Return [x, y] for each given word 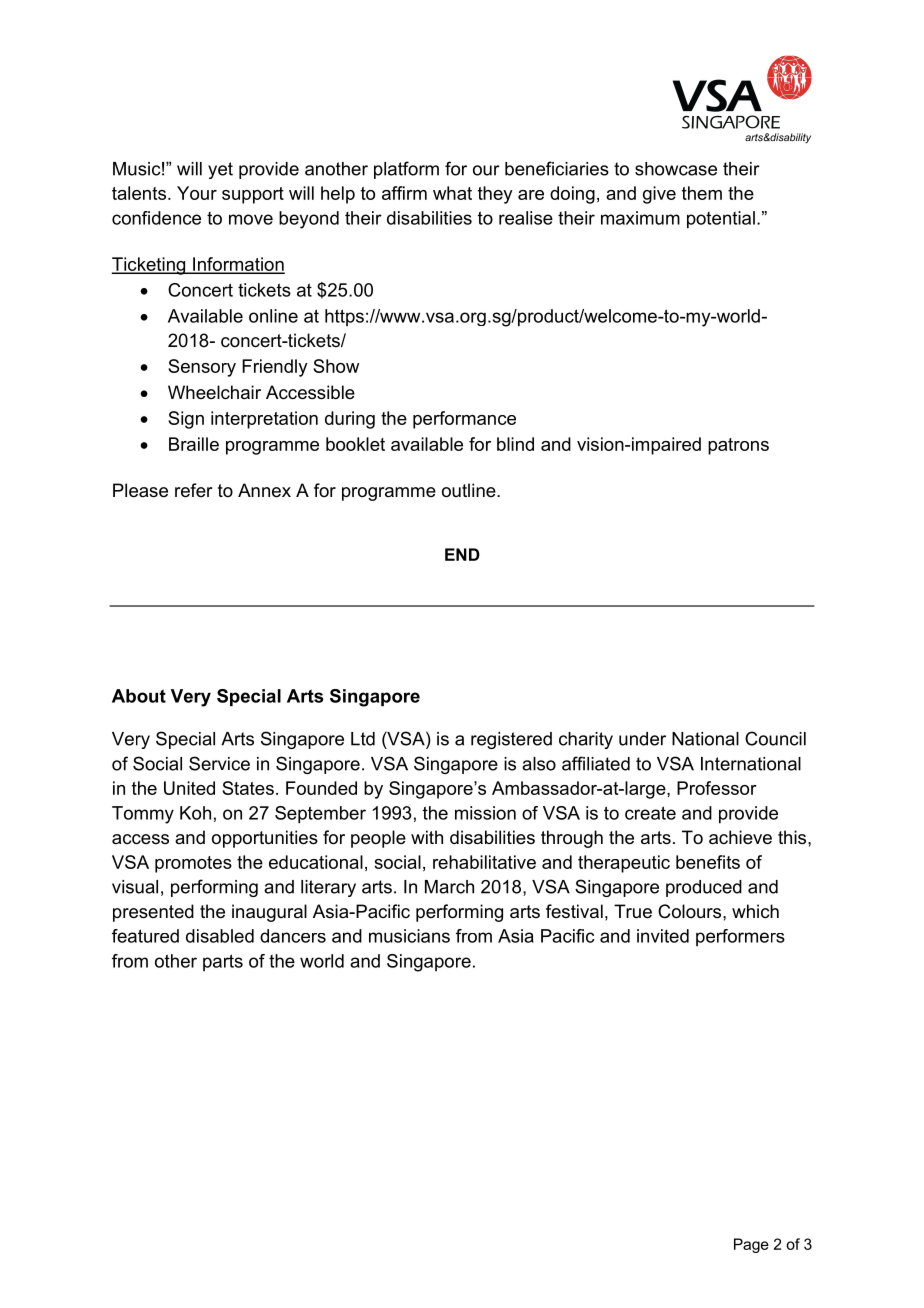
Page [751, 1245]
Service [219, 763]
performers [740, 937]
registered [511, 740]
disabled [220, 936]
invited [663, 936]
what [452, 193]
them [702, 193]
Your [197, 193]
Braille [194, 444]
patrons [738, 446]
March [449, 887]
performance [464, 420]
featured [145, 936]
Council [775, 738]
